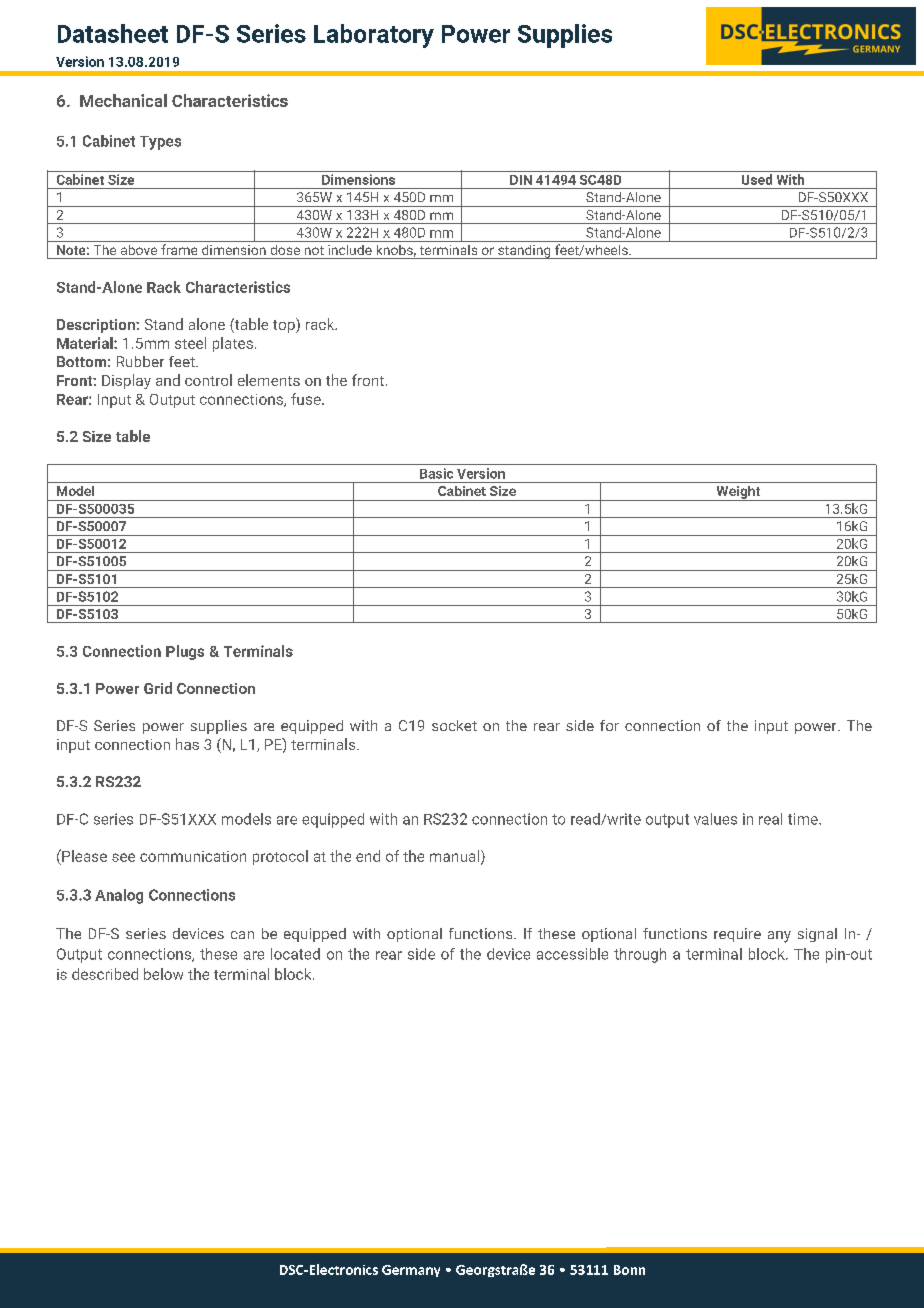 The height and width of the screenshot is (1308, 924). I want to click on Weight, so click(738, 493).
